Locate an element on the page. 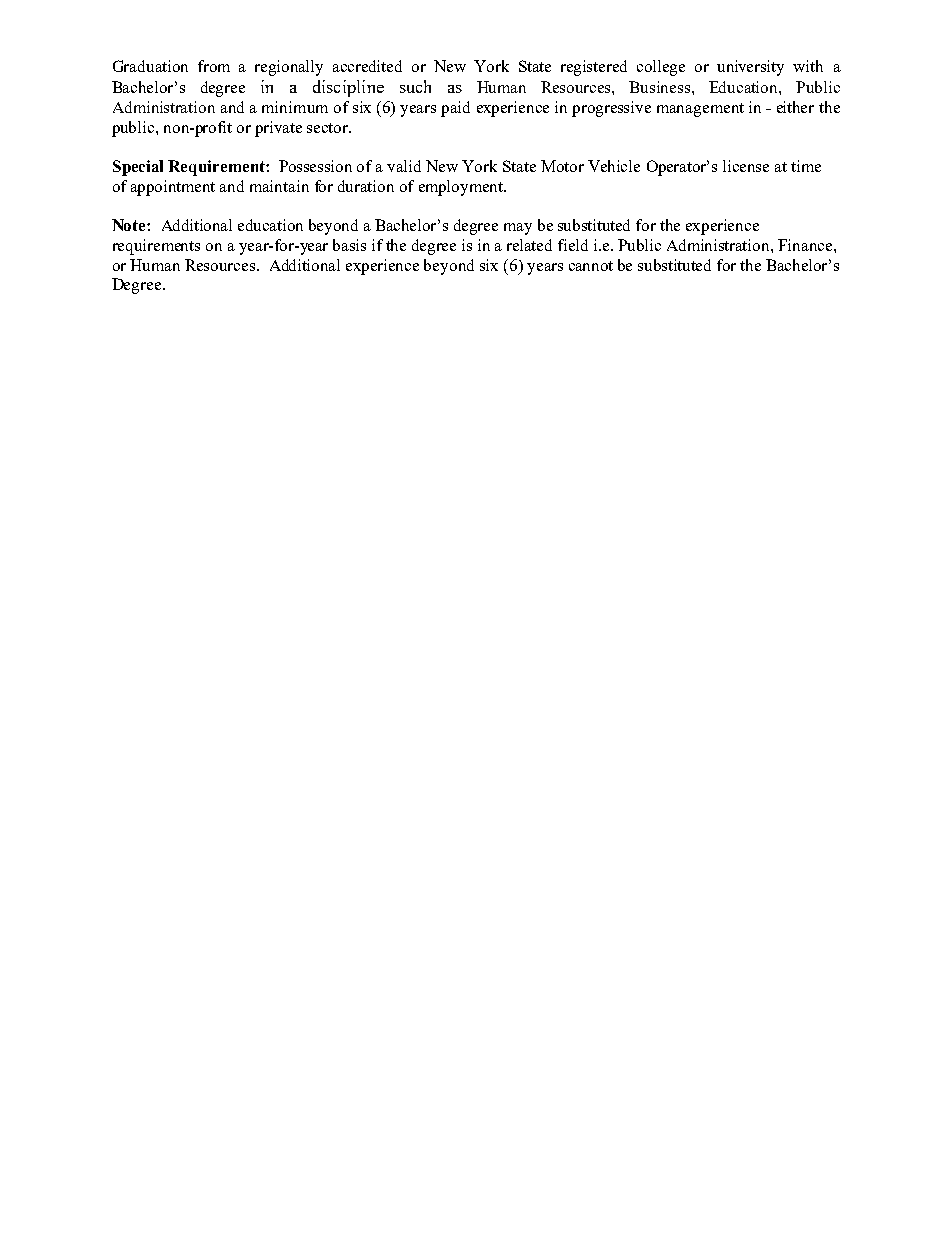 The image size is (952, 1233). sector is located at coordinates (329, 128).
